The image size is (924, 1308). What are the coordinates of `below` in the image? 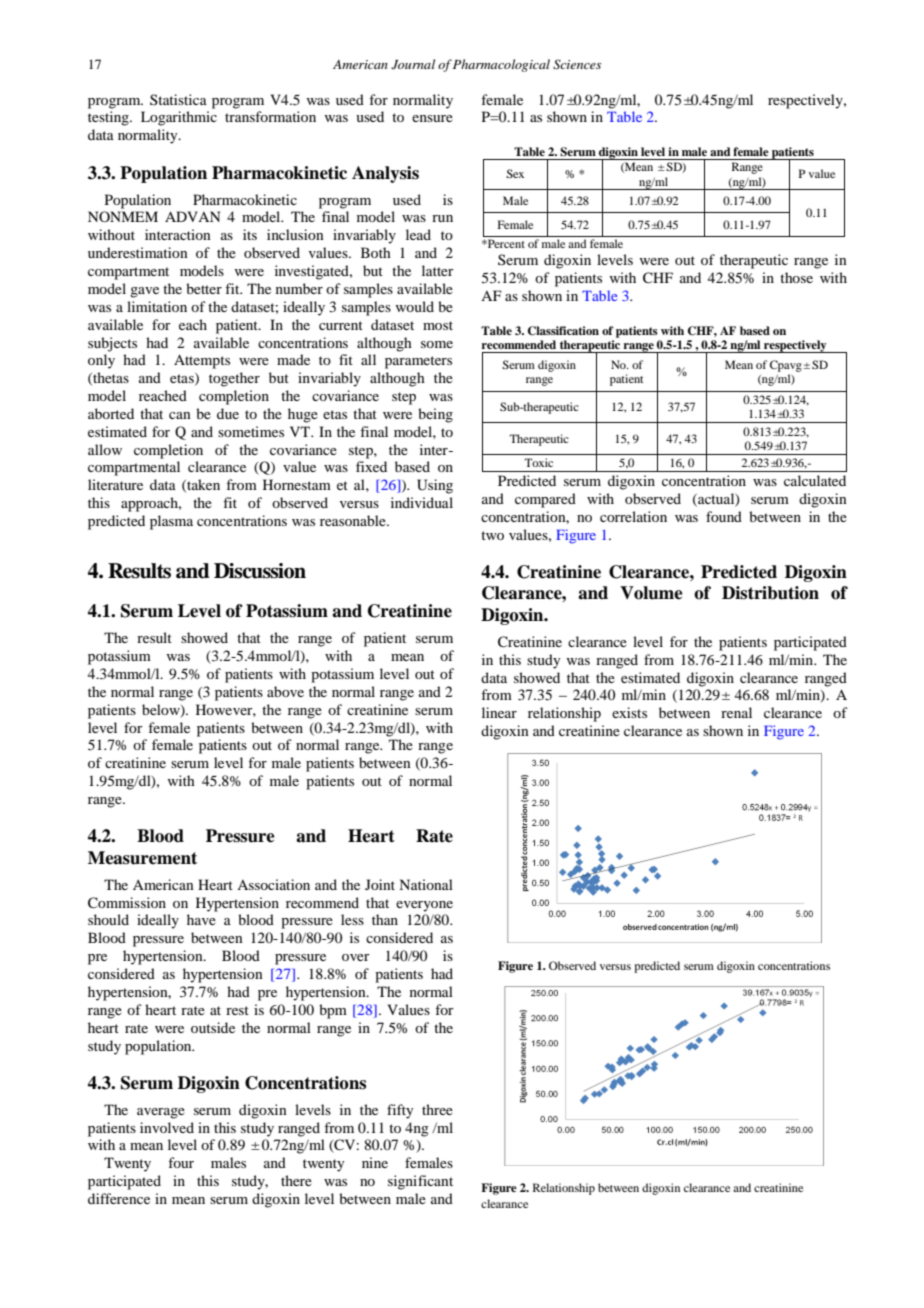 It's located at (162, 711).
